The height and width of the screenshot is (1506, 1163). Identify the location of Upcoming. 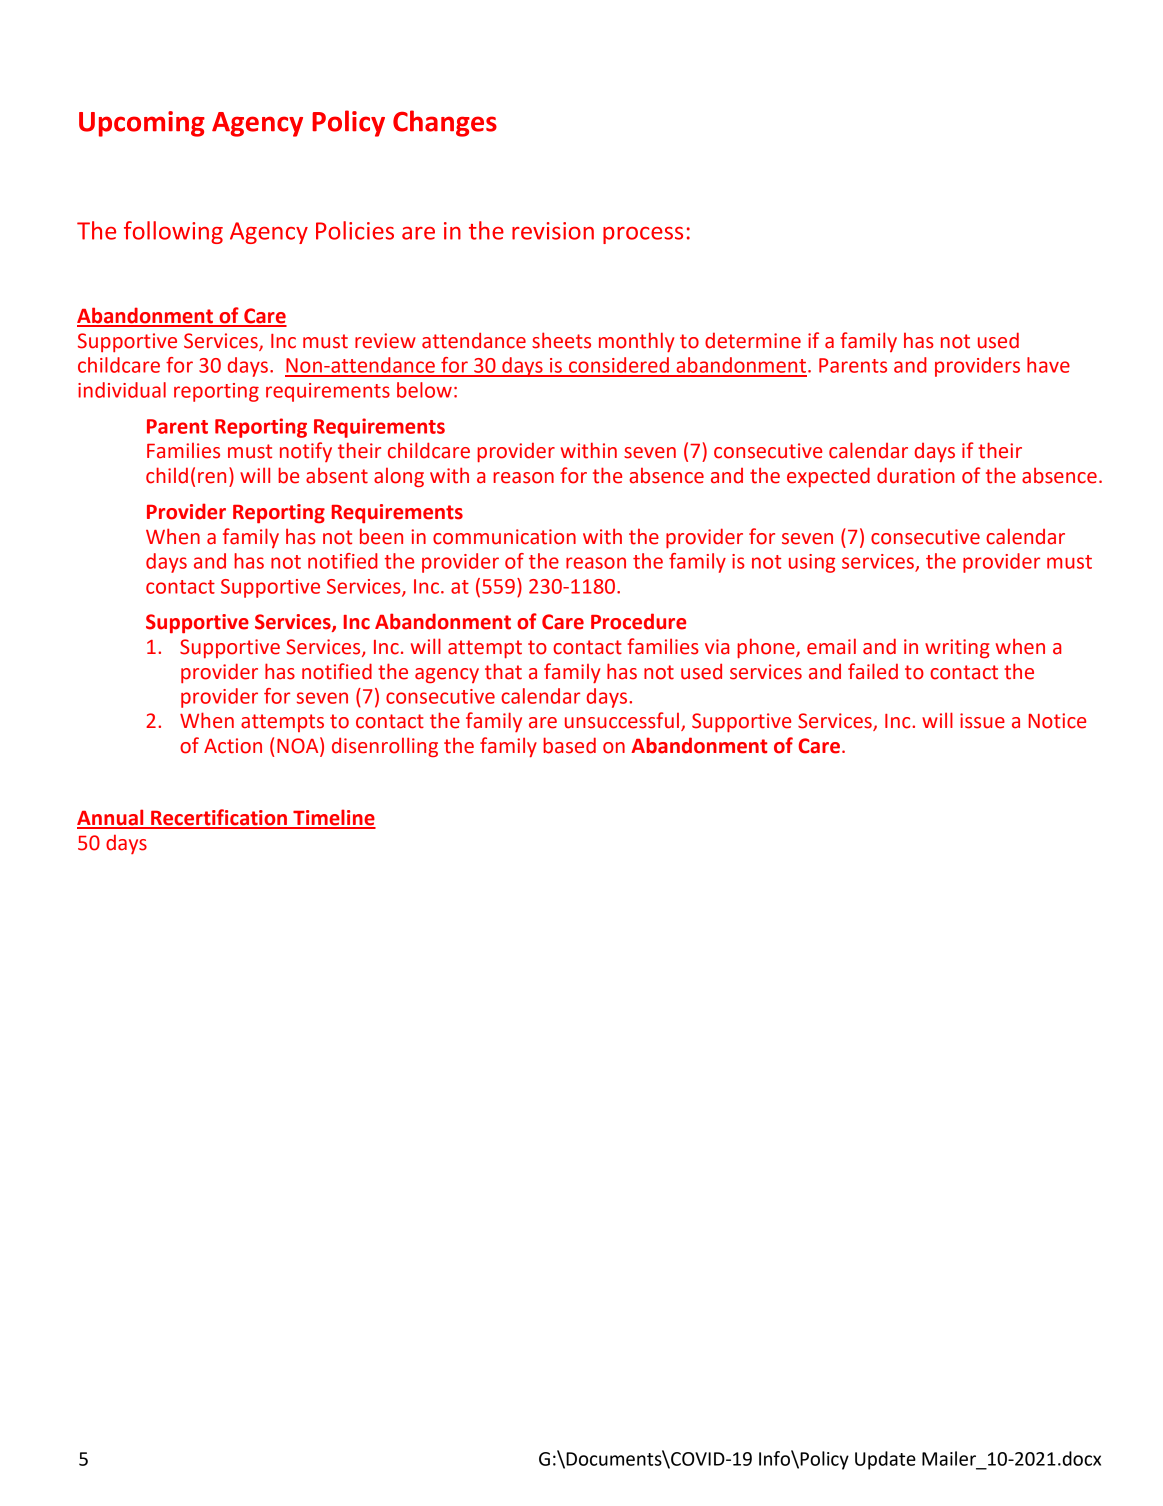
(142, 124).
